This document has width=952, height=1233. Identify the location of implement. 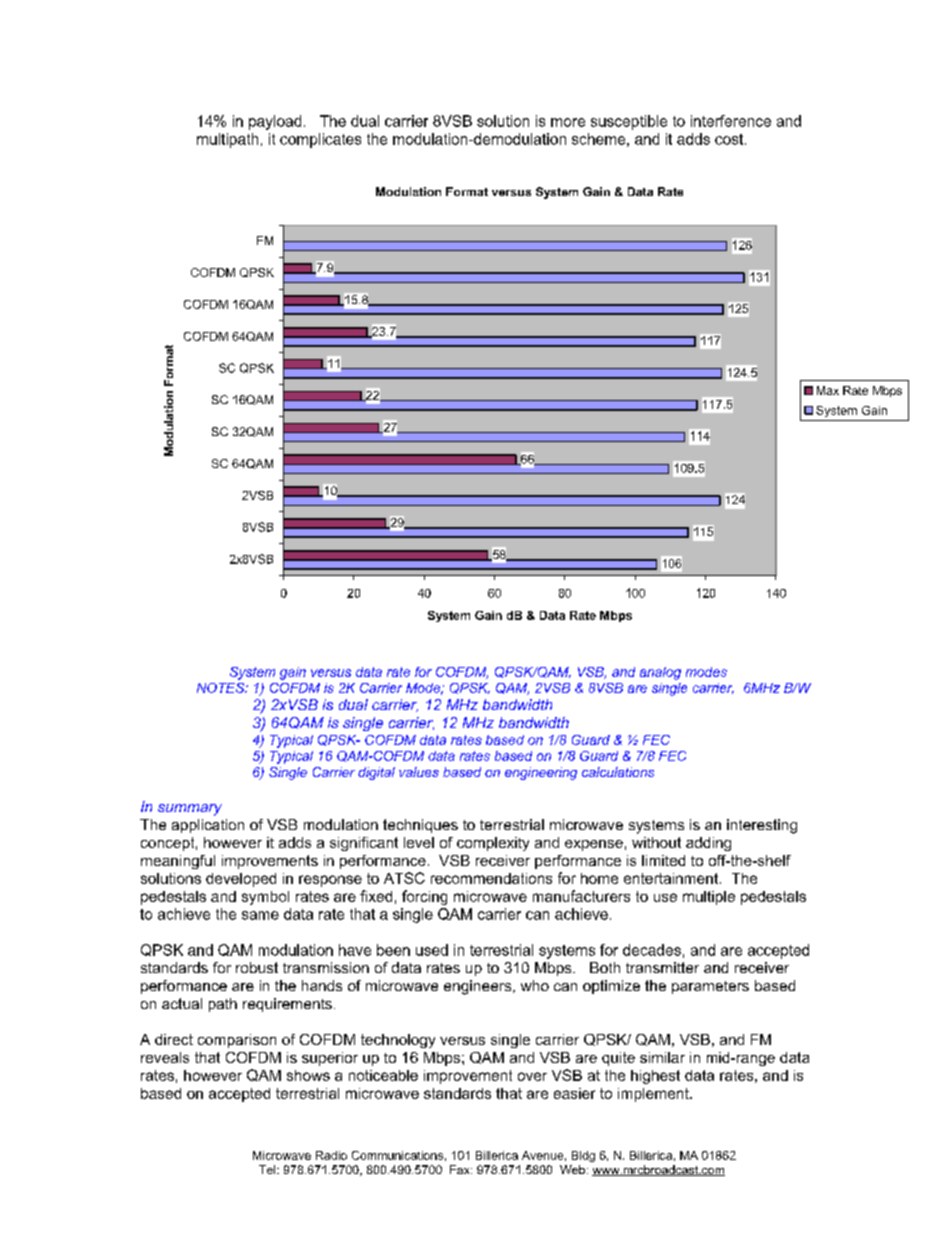
(654, 1095).
